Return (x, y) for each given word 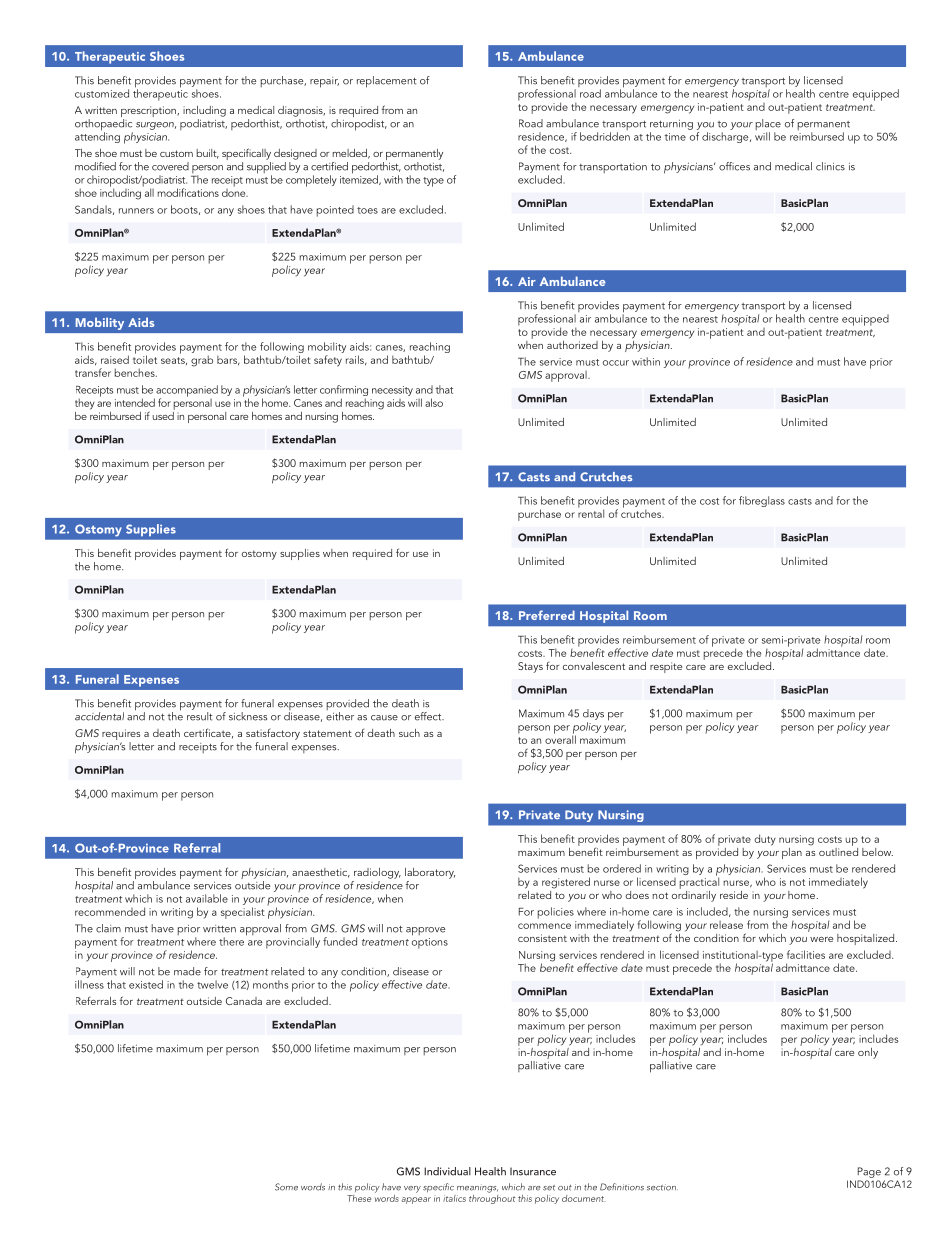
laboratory (430, 873)
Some (286, 1187)
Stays (530, 667)
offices (734, 166)
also (434, 402)
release (726, 925)
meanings (477, 1188)
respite (666, 667)
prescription (149, 113)
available (207, 898)
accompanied (186, 392)
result (200, 716)
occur (616, 363)
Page (869, 1172)
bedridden (605, 136)
